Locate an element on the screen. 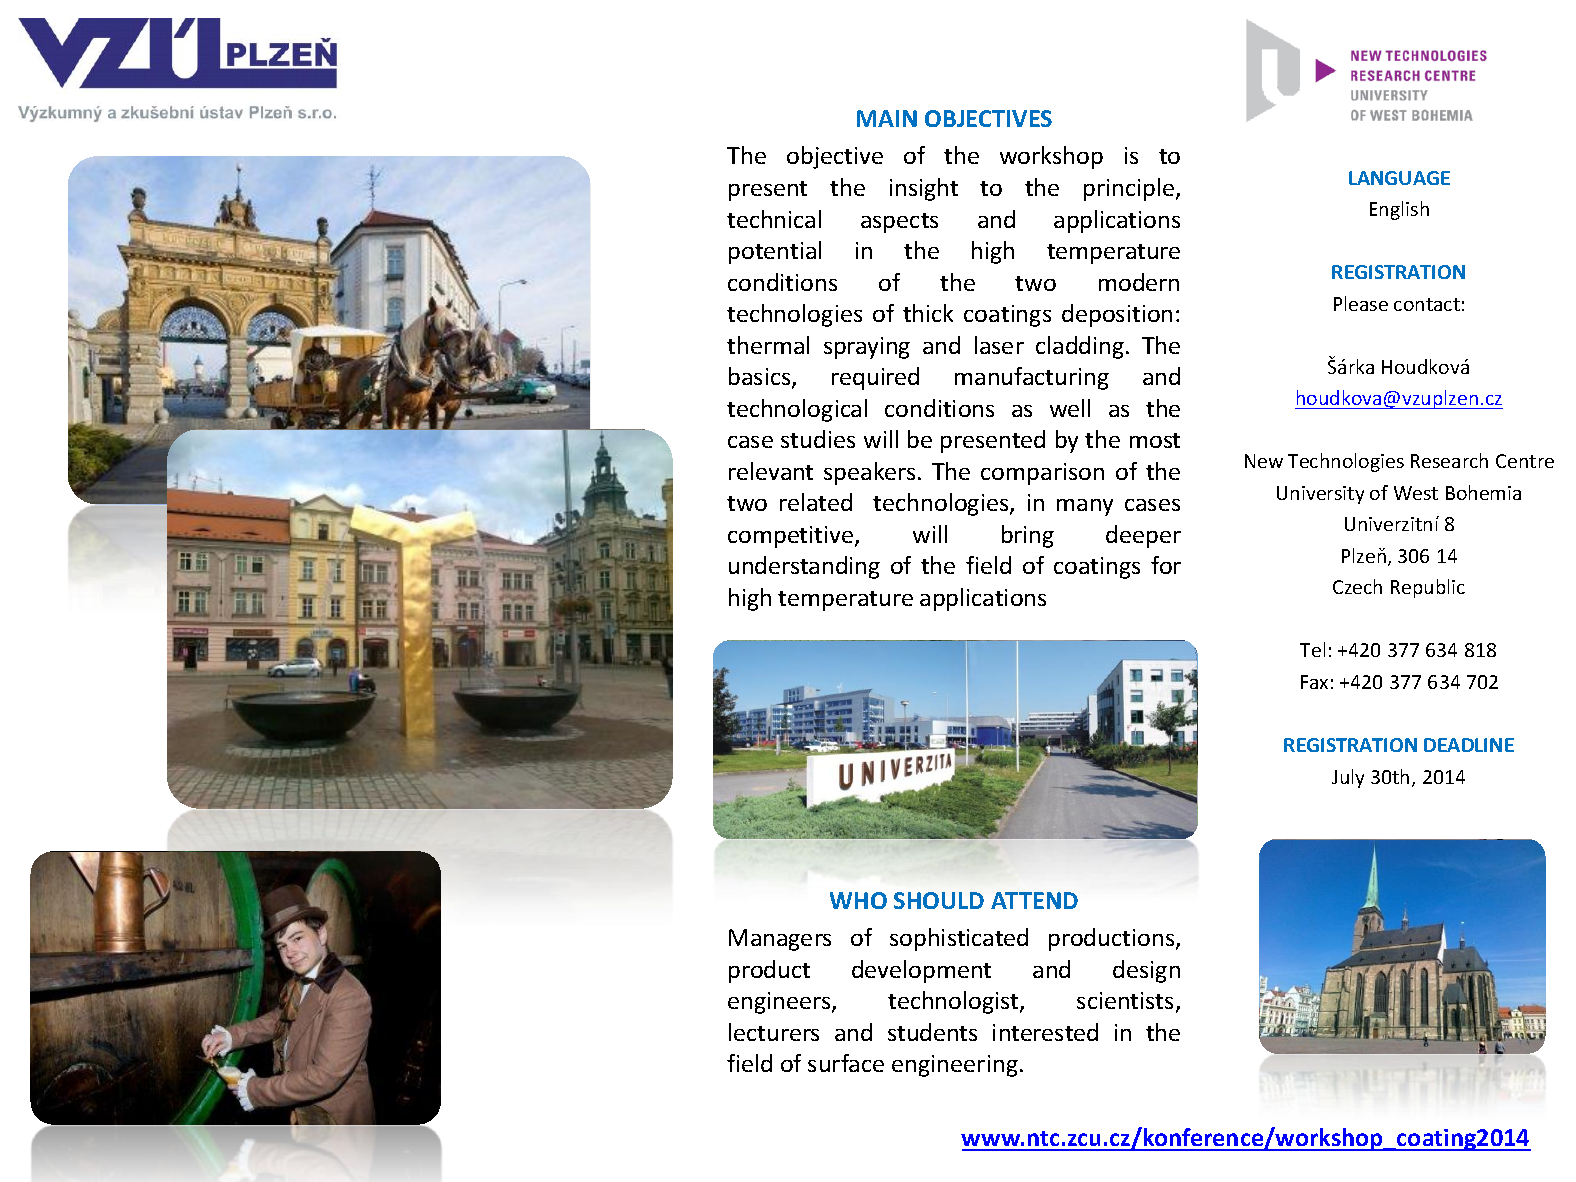 This screenshot has height=1182, width=1576. surface is located at coordinates (846, 1063).
